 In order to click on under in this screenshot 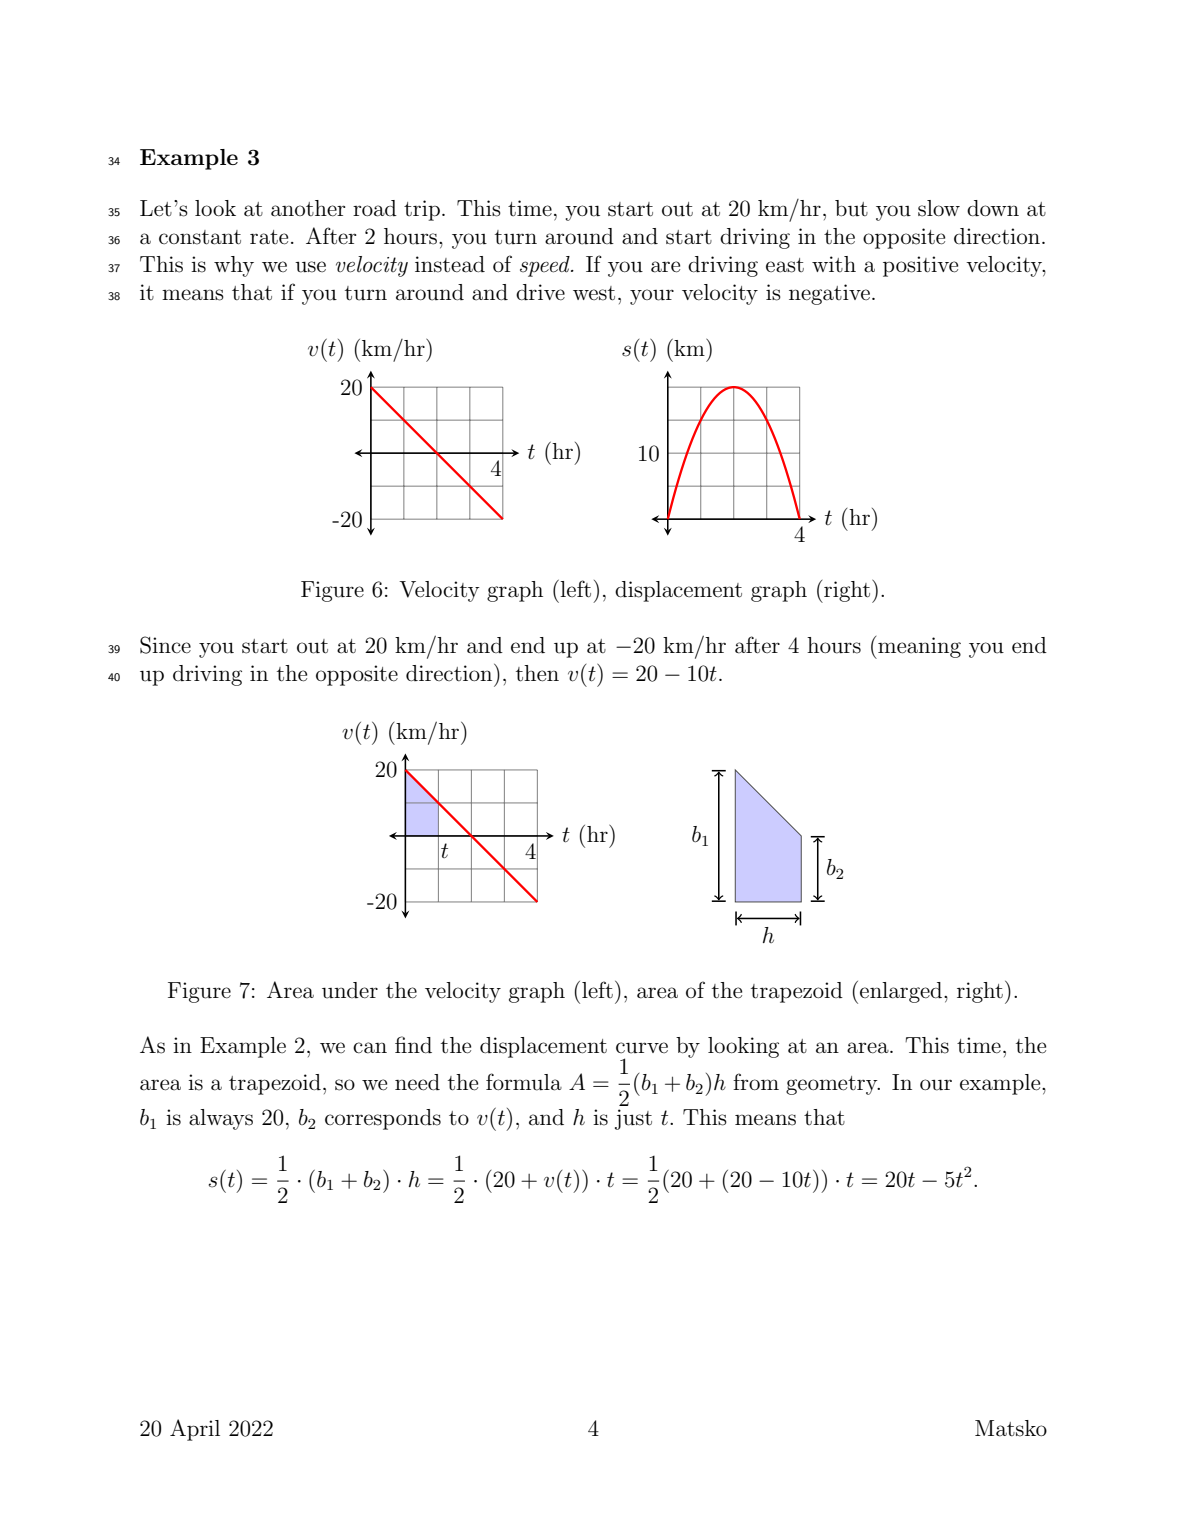, I will do `click(350, 990)`.
